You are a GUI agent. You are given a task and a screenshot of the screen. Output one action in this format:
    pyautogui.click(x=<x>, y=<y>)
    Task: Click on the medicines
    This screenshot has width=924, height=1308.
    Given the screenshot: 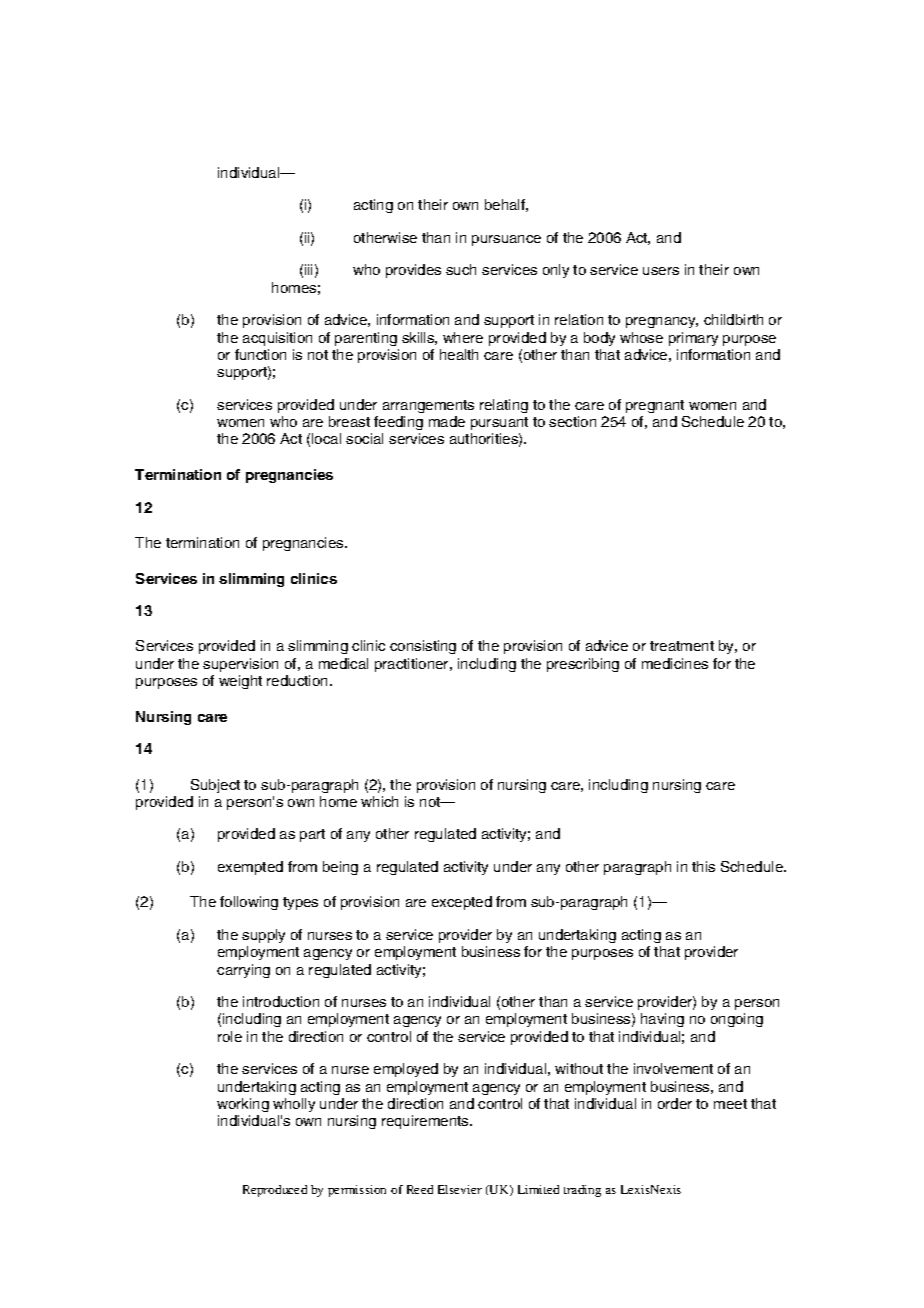 What is the action you would take?
    pyautogui.click(x=675, y=663)
